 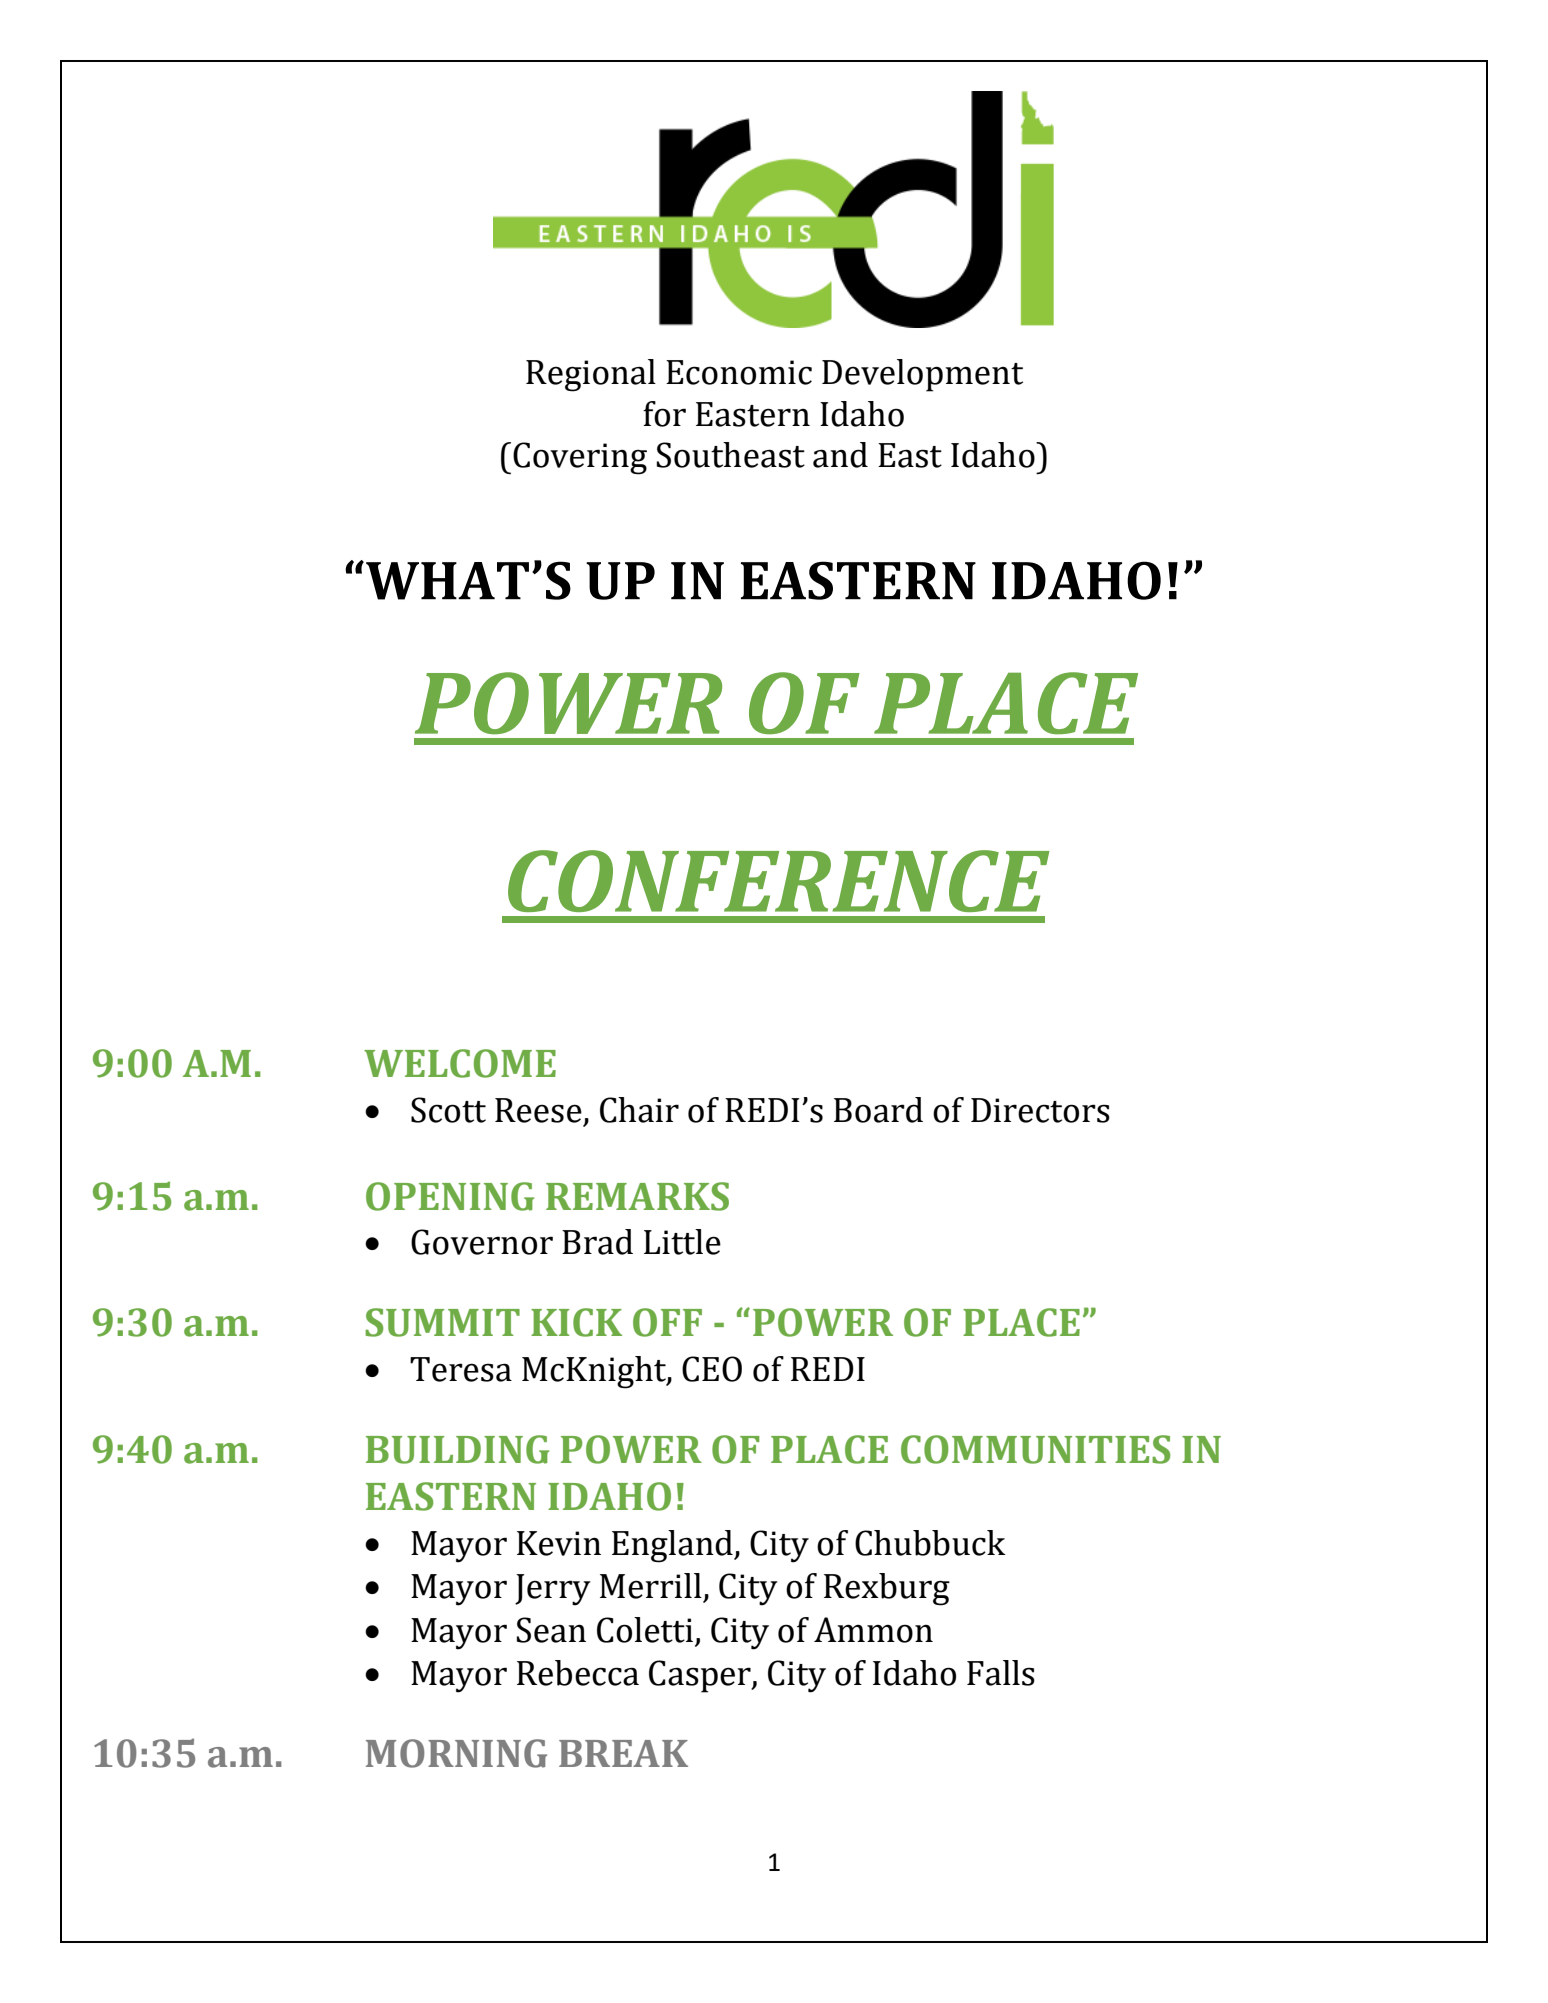 What do you see at coordinates (580, 458) in the page?
I see `Covering` at bounding box center [580, 458].
